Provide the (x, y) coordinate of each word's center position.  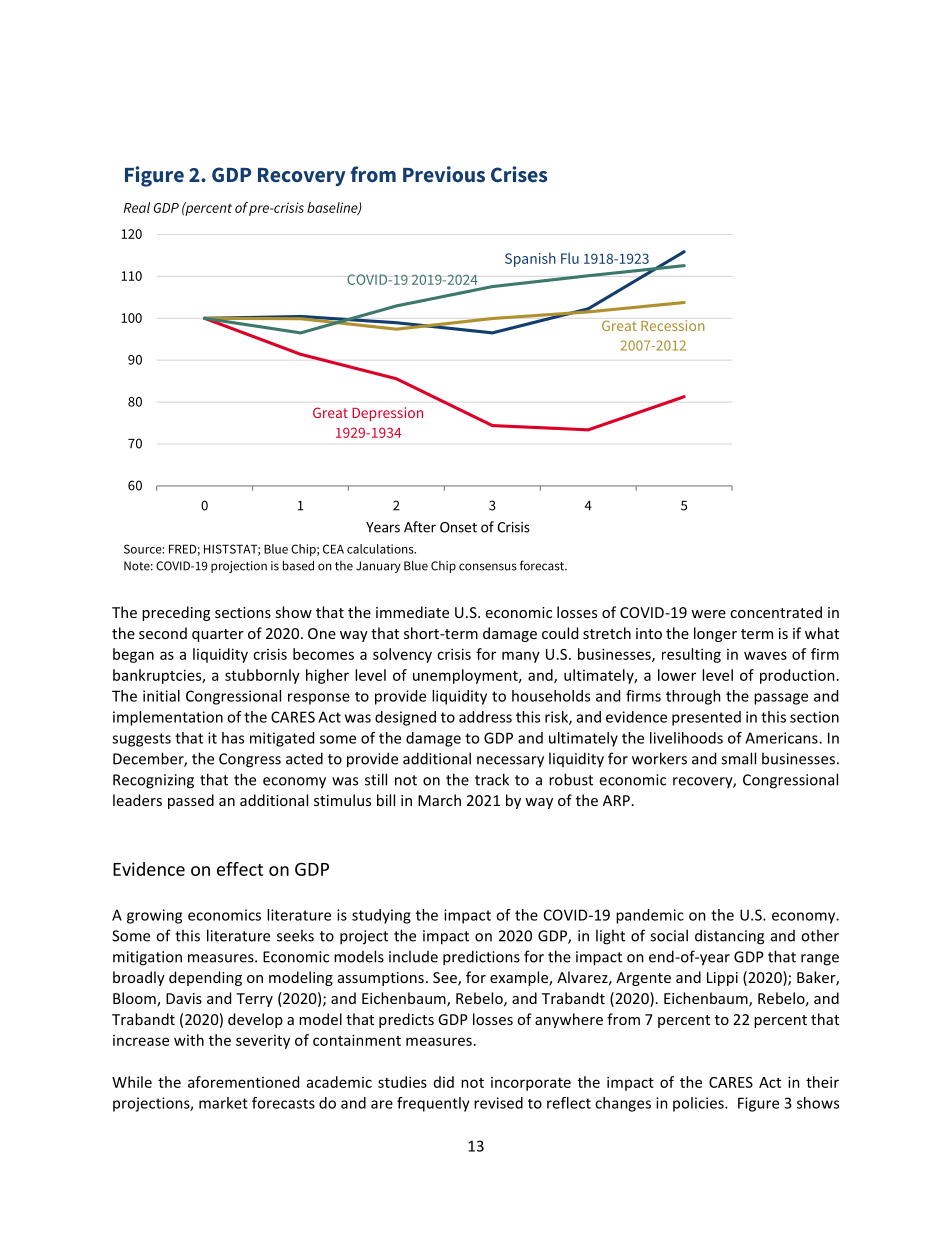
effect (240, 869)
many (521, 657)
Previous (444, 174)
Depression (387, 414)
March (439, 800)
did (444, 1082)
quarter (218, 635)
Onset (458, 527)
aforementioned (243, 1082)
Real (137, 207)
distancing (729, 937)
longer (715, 634)
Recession (672, 325)
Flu (570, 258)
